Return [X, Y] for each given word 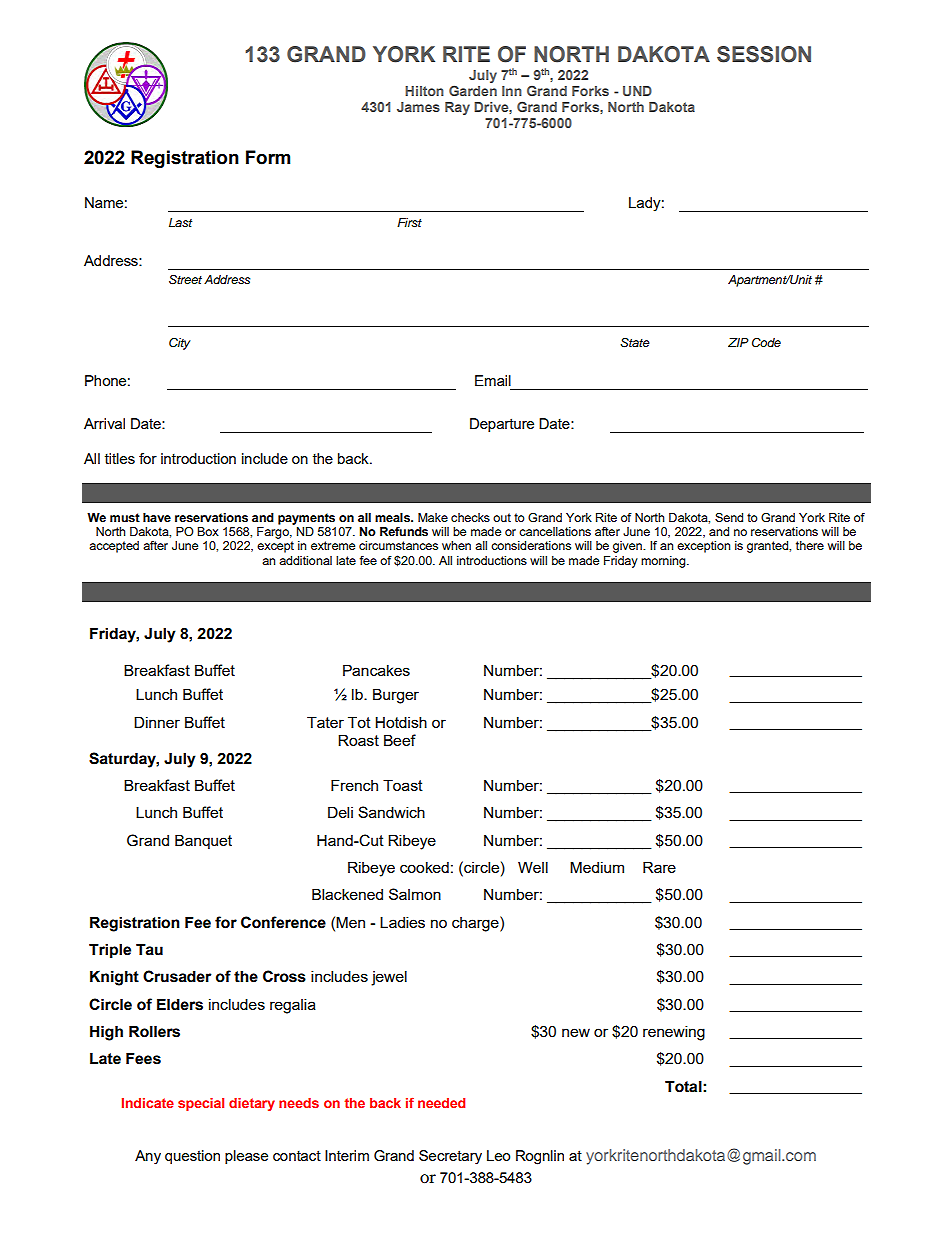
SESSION [764, 54]
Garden [473, 90]
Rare [659, 867]
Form [268, 157]
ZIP [738, 342]
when [456, 545]
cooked [424, 867]
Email [493, 380]
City [180, 344]
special [201, 1104]
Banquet [203, 841]
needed [441, 1103]
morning [664, 562]
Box [208, 531]
